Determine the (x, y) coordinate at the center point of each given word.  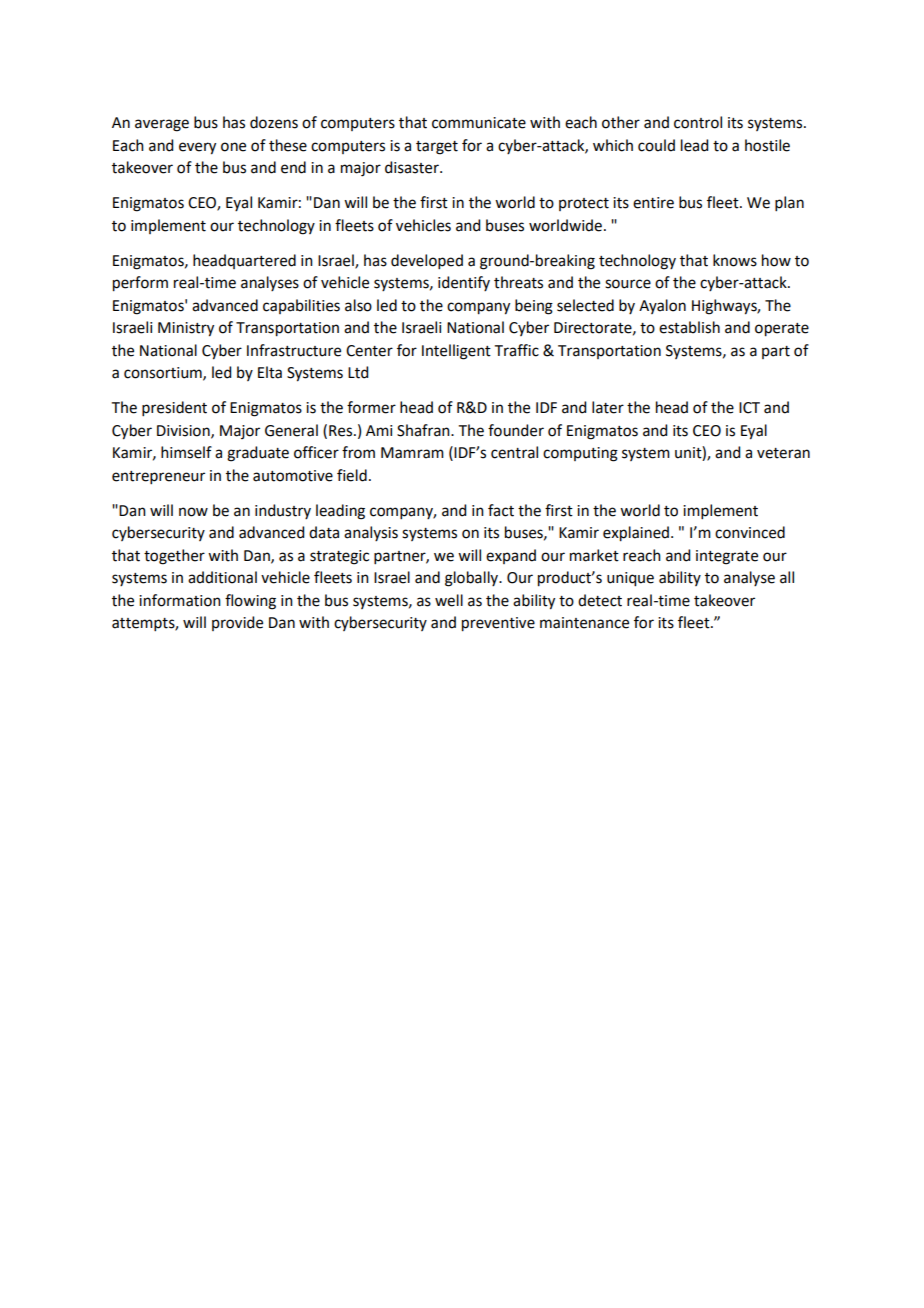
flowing (250, 602)
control (698, 122)
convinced (750, 532)
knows (735, 260)
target (437, 148)
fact (501, 510)
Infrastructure (294, 350)
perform (140, 284)
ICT (749, 408)
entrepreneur (158, 477)
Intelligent (456, 352)
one (233, 147)
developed (427, 261)
